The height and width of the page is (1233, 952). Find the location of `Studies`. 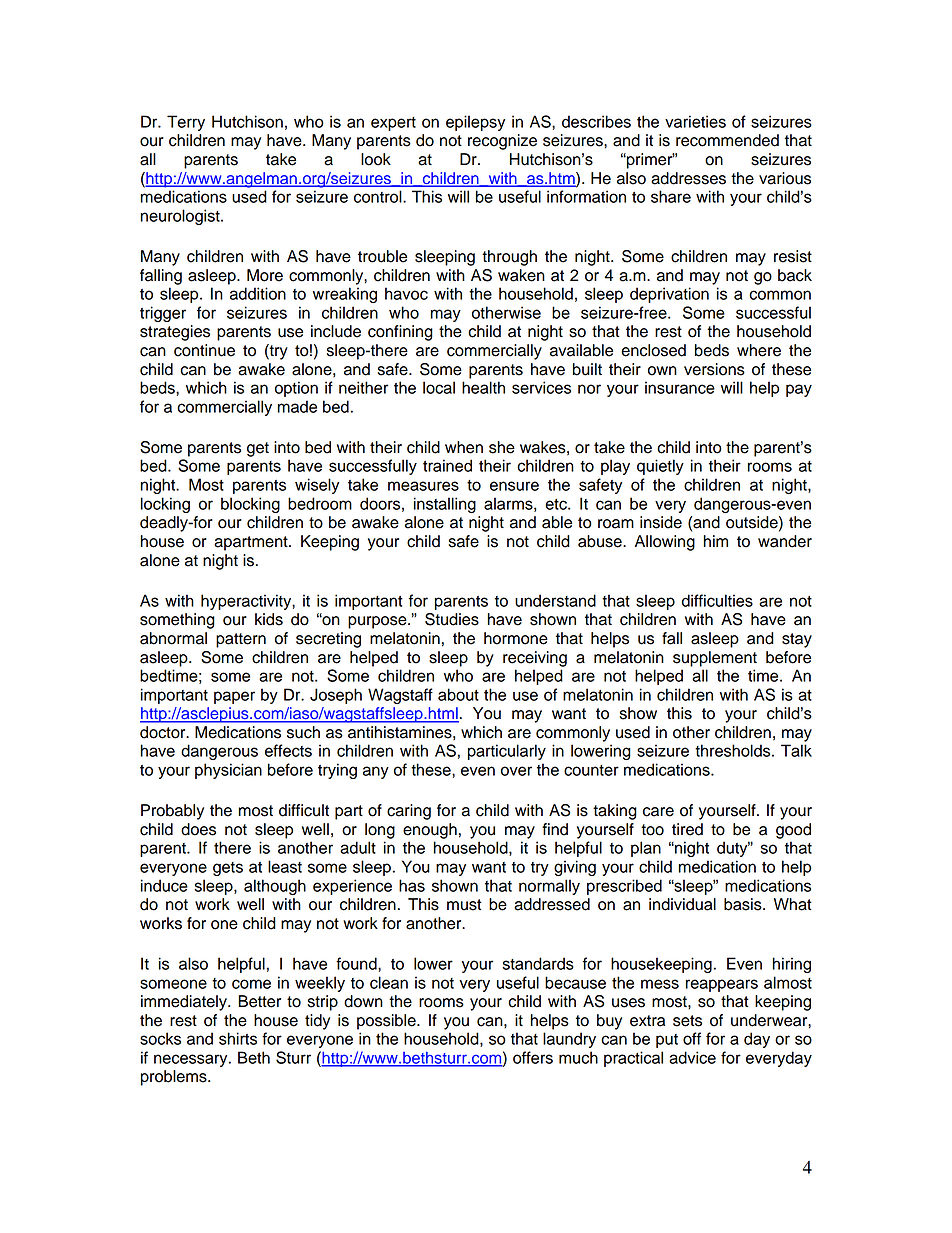

Studies is located at coordinates (452, 619).
